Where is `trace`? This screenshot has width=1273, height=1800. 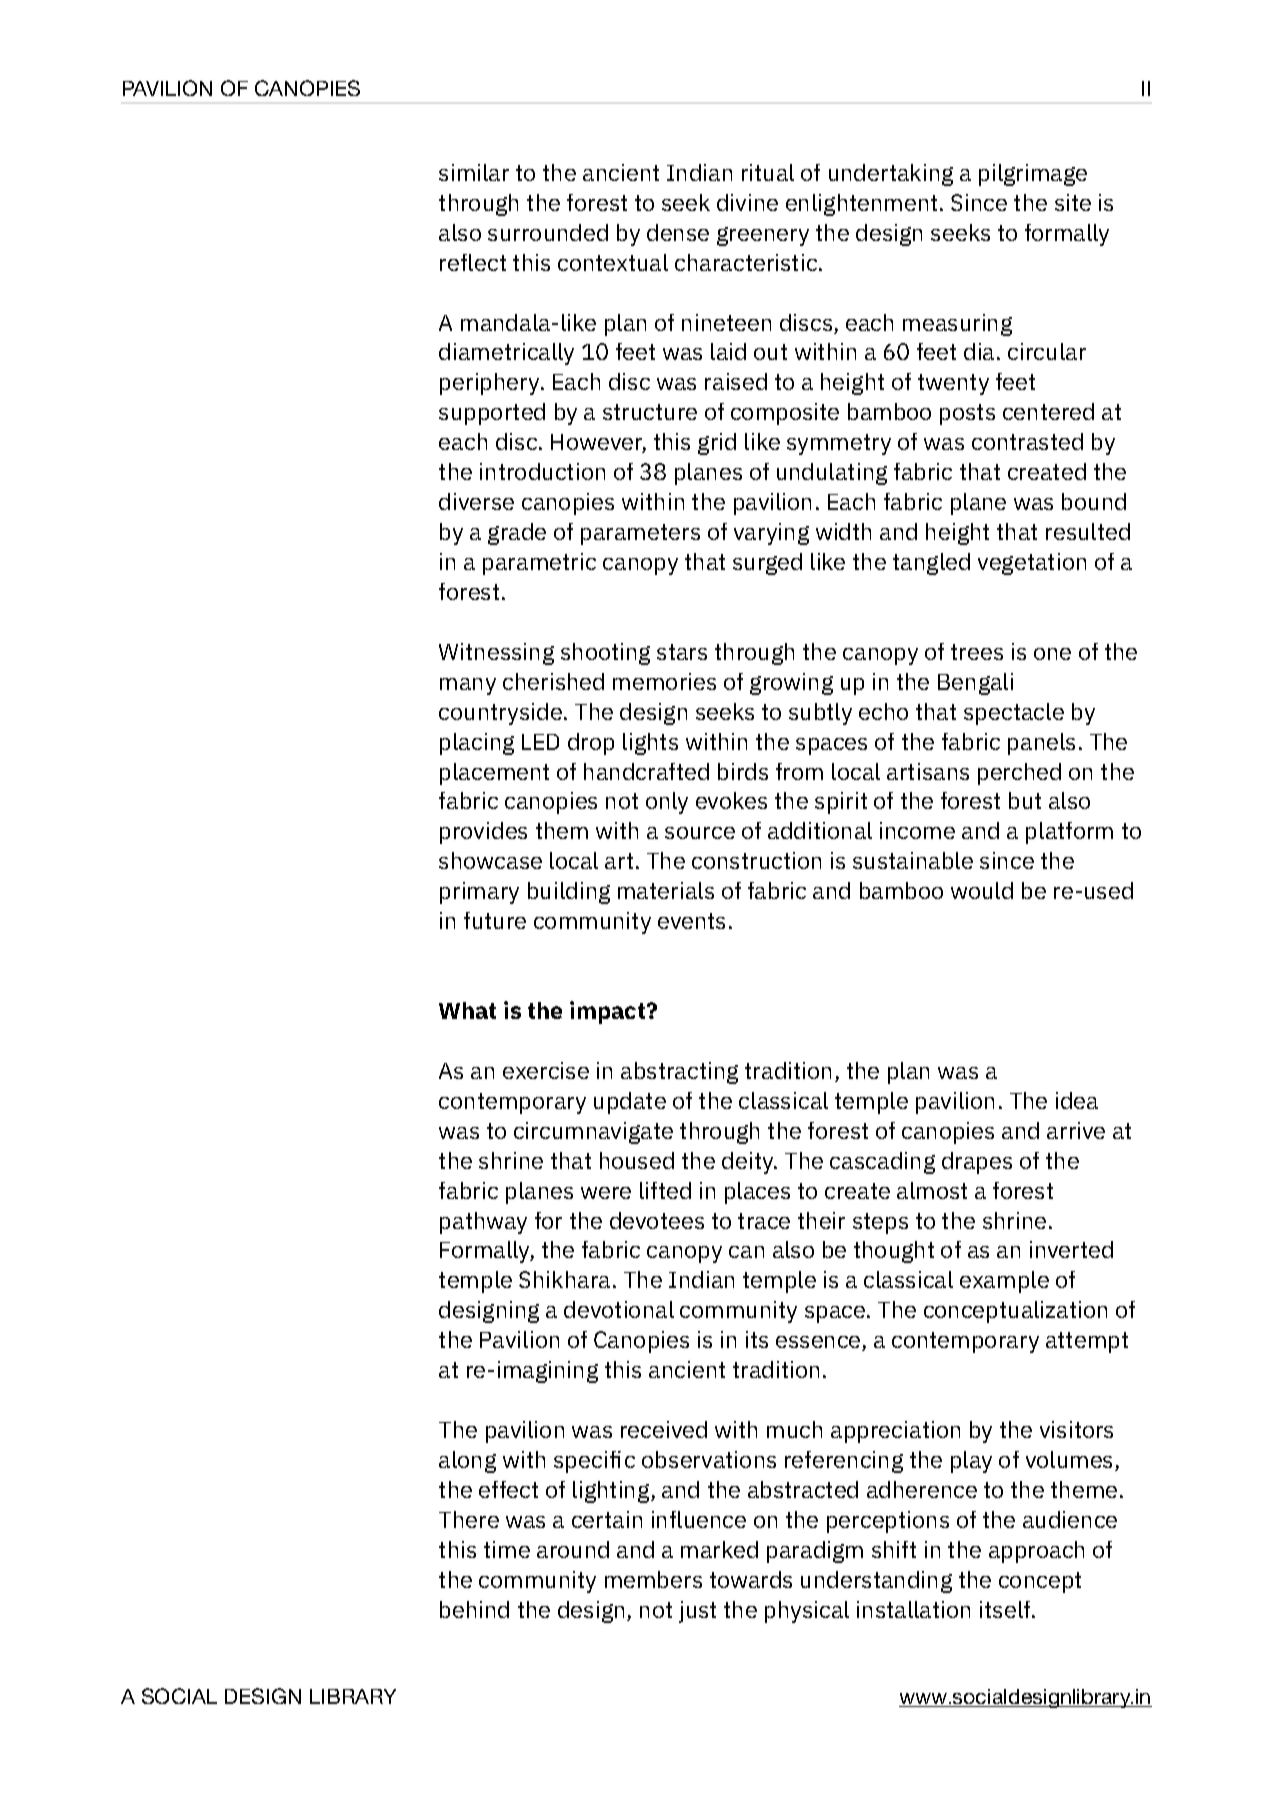
trace is located at coordinates (764, 1221).
